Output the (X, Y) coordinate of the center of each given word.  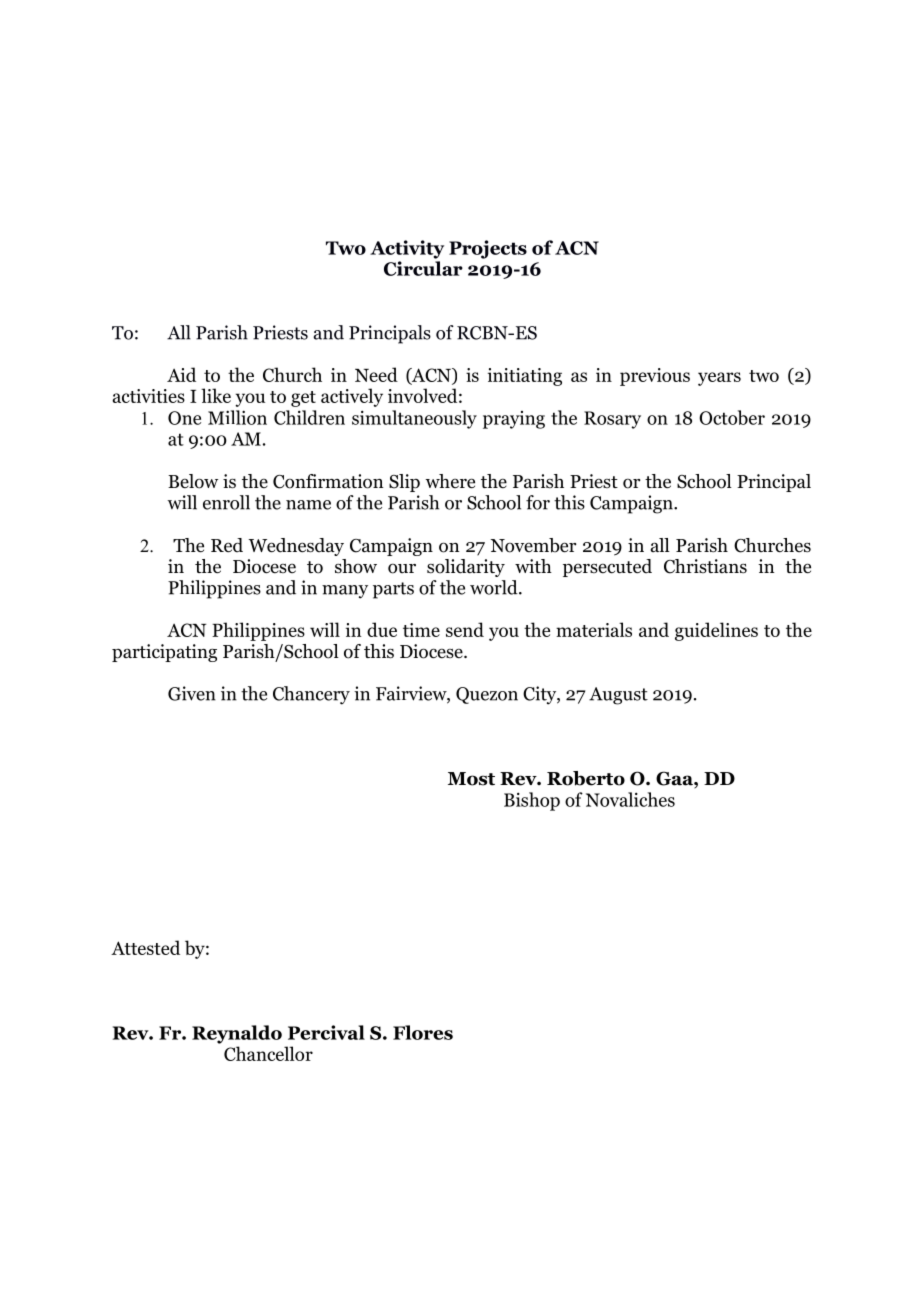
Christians (705, 566)
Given (192, 693)
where (450, 481)
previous (655, 377)
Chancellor (268, 1053)
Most (471, 779)
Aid (181, 374)
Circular (423, 268)
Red (227, 545)
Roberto (586, 778)
